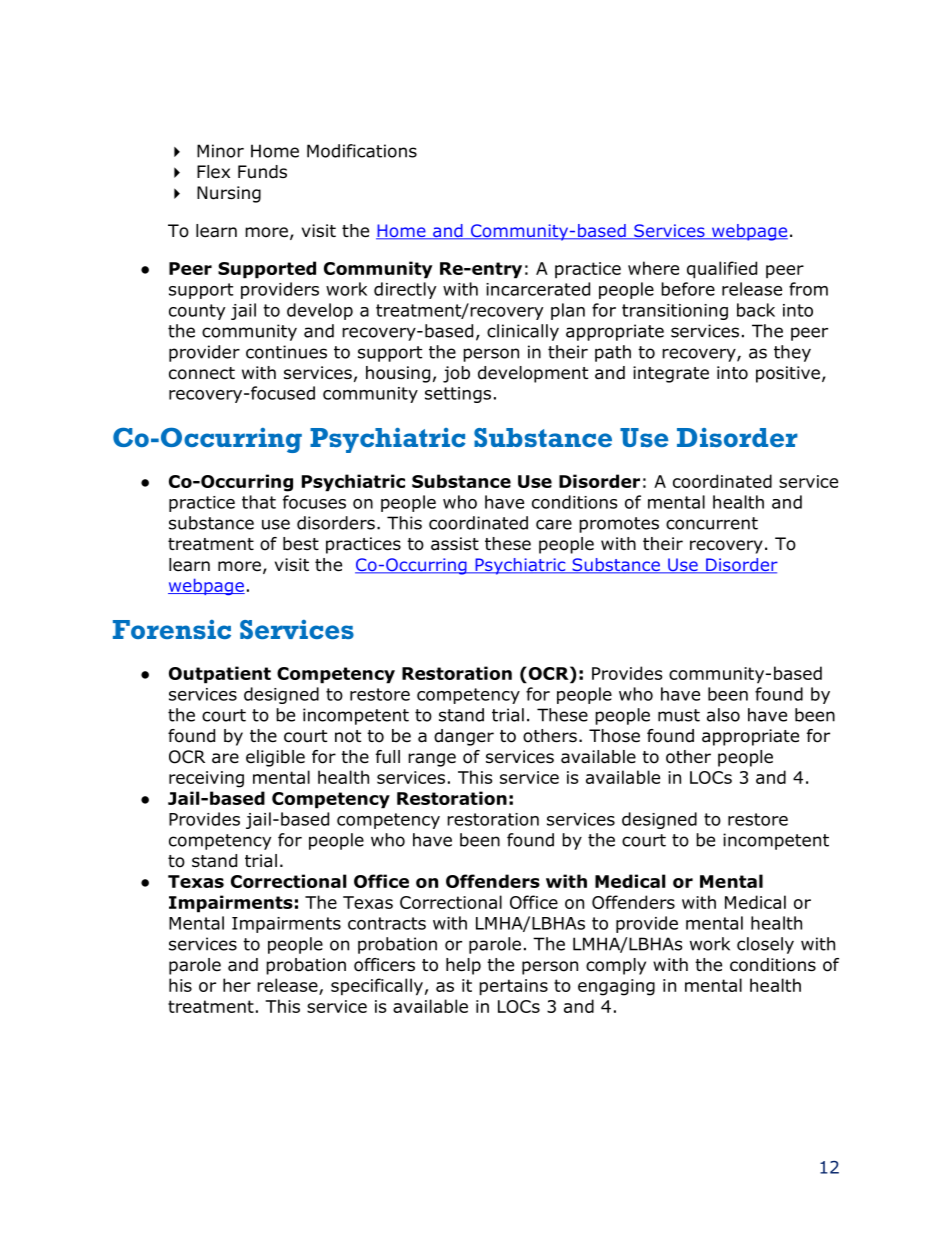  I want to click on connect, so click(202, 373).
